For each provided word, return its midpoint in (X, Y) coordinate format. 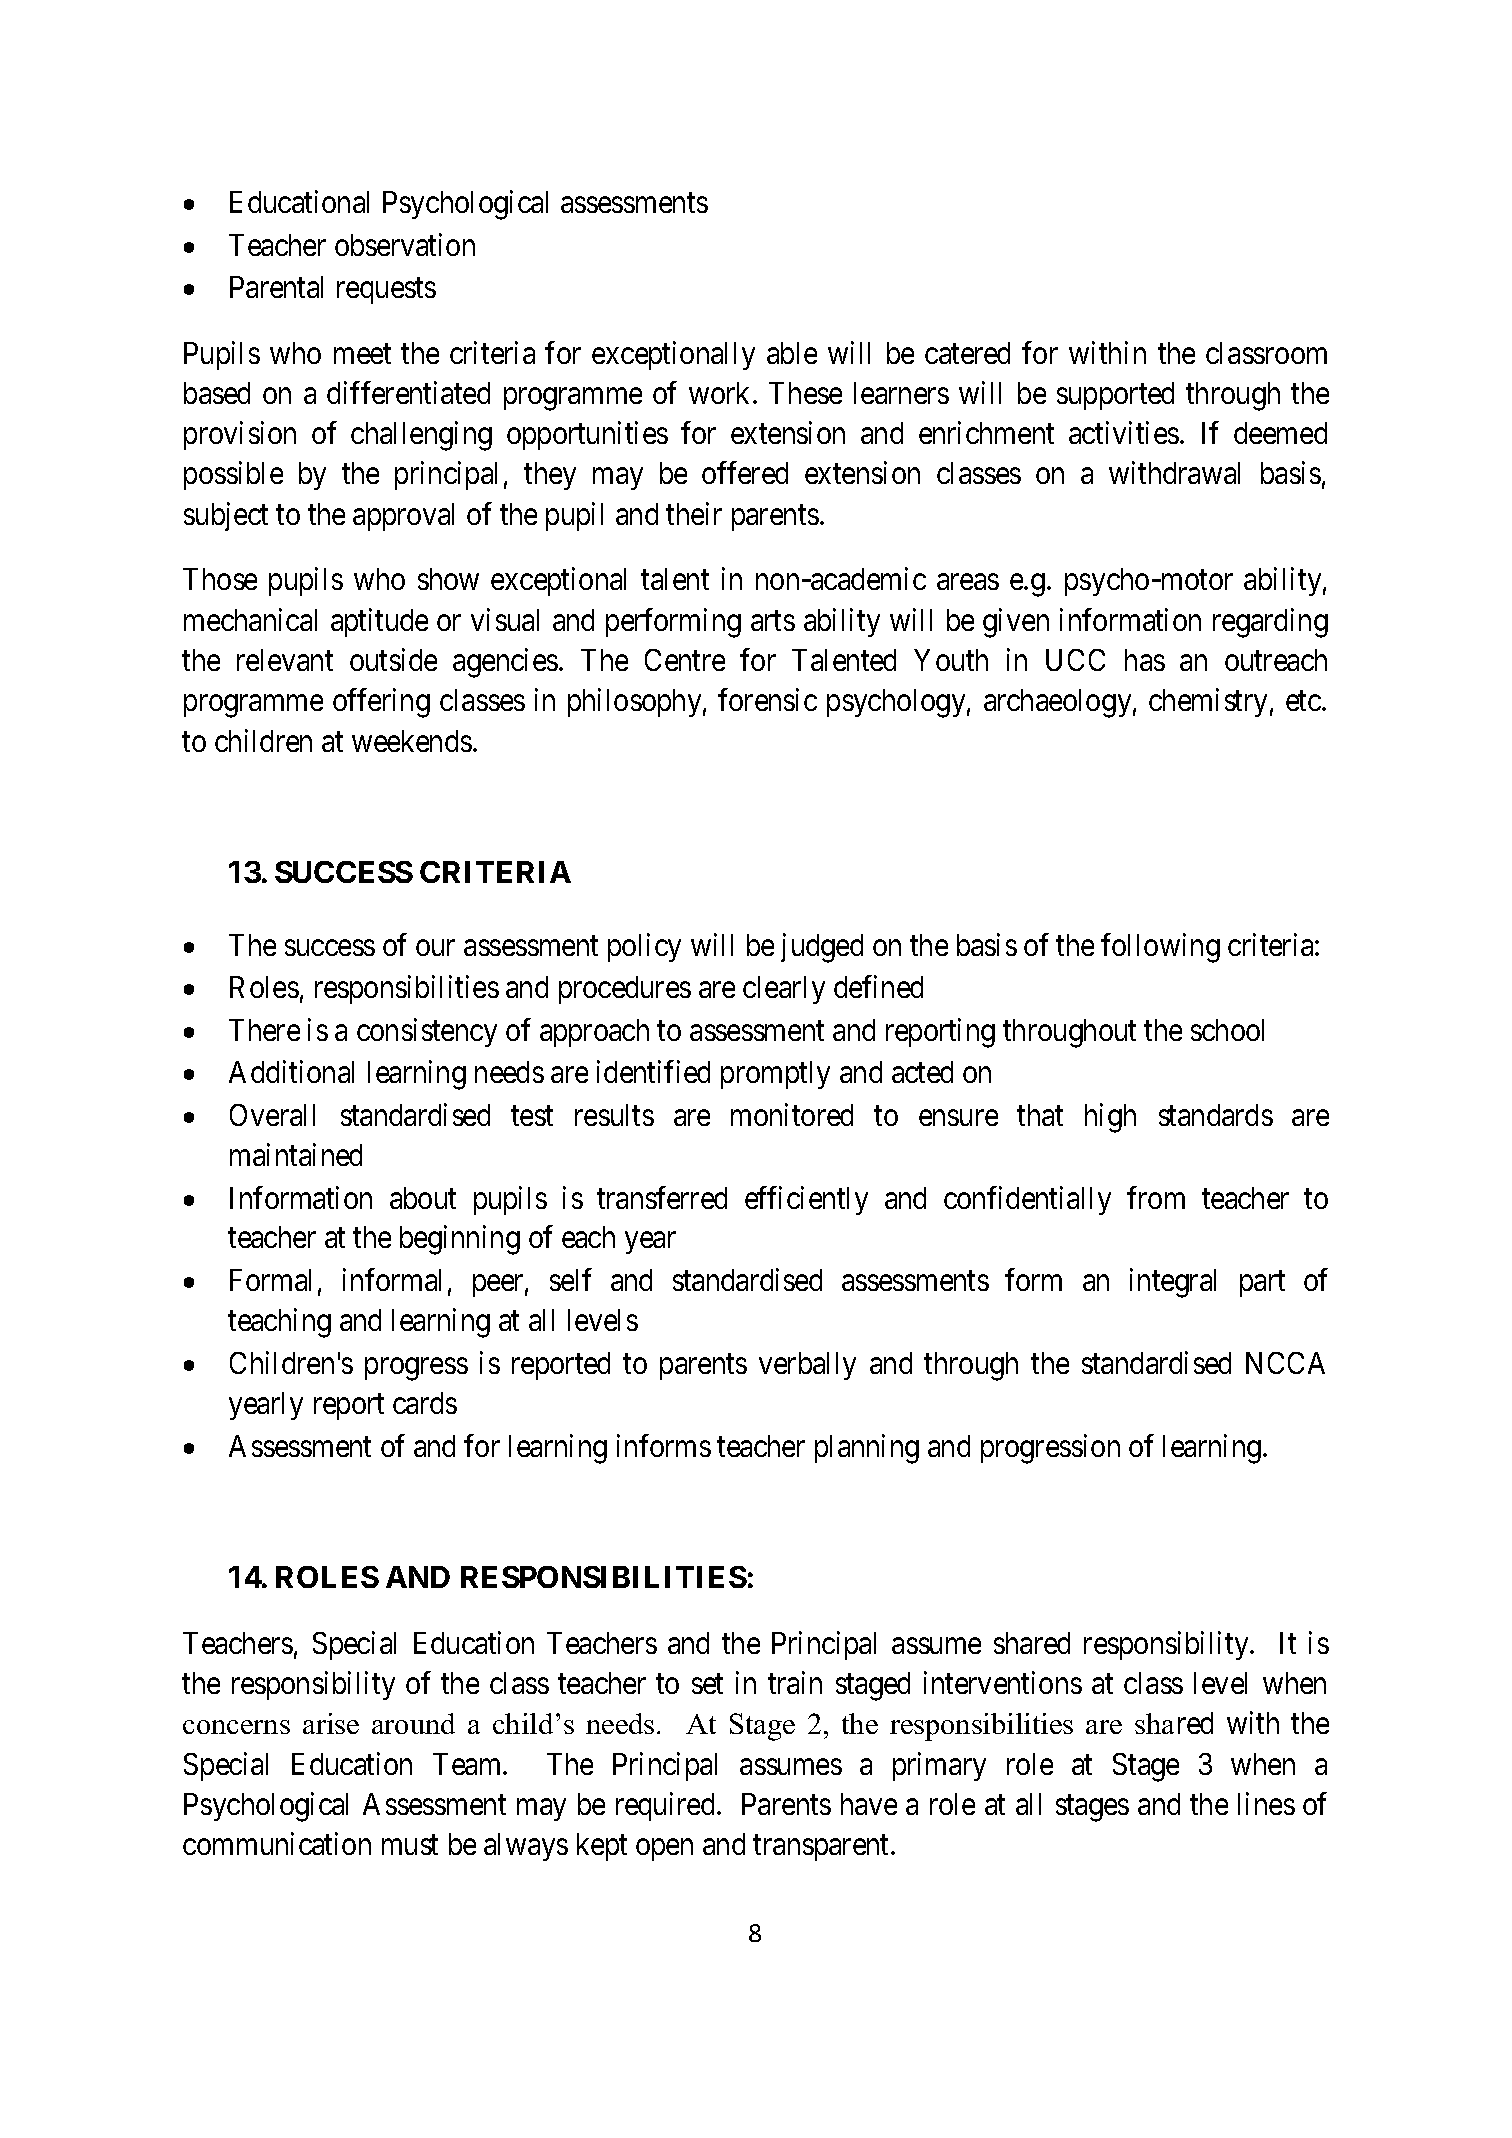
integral (1173, 1283)
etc (1303, 701)
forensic (767, 700)
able (792, 353)
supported (1115, 396)
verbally (807, 1366)
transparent (822, 1848)
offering (381, 703)
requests (386, 291)
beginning (460, 1240)
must (410, 1845)
